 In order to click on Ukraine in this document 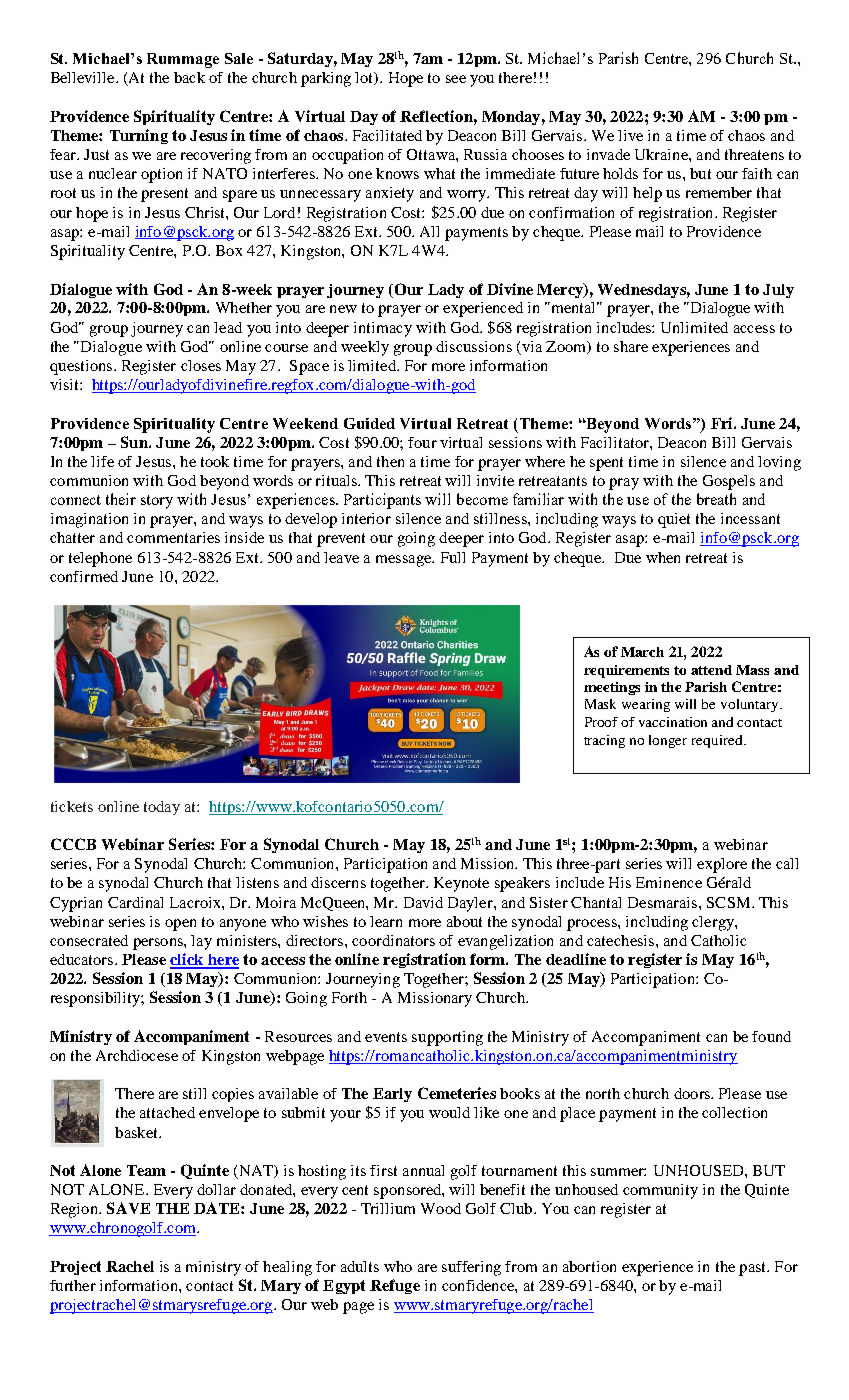, I will do `click(662, 154)`.
